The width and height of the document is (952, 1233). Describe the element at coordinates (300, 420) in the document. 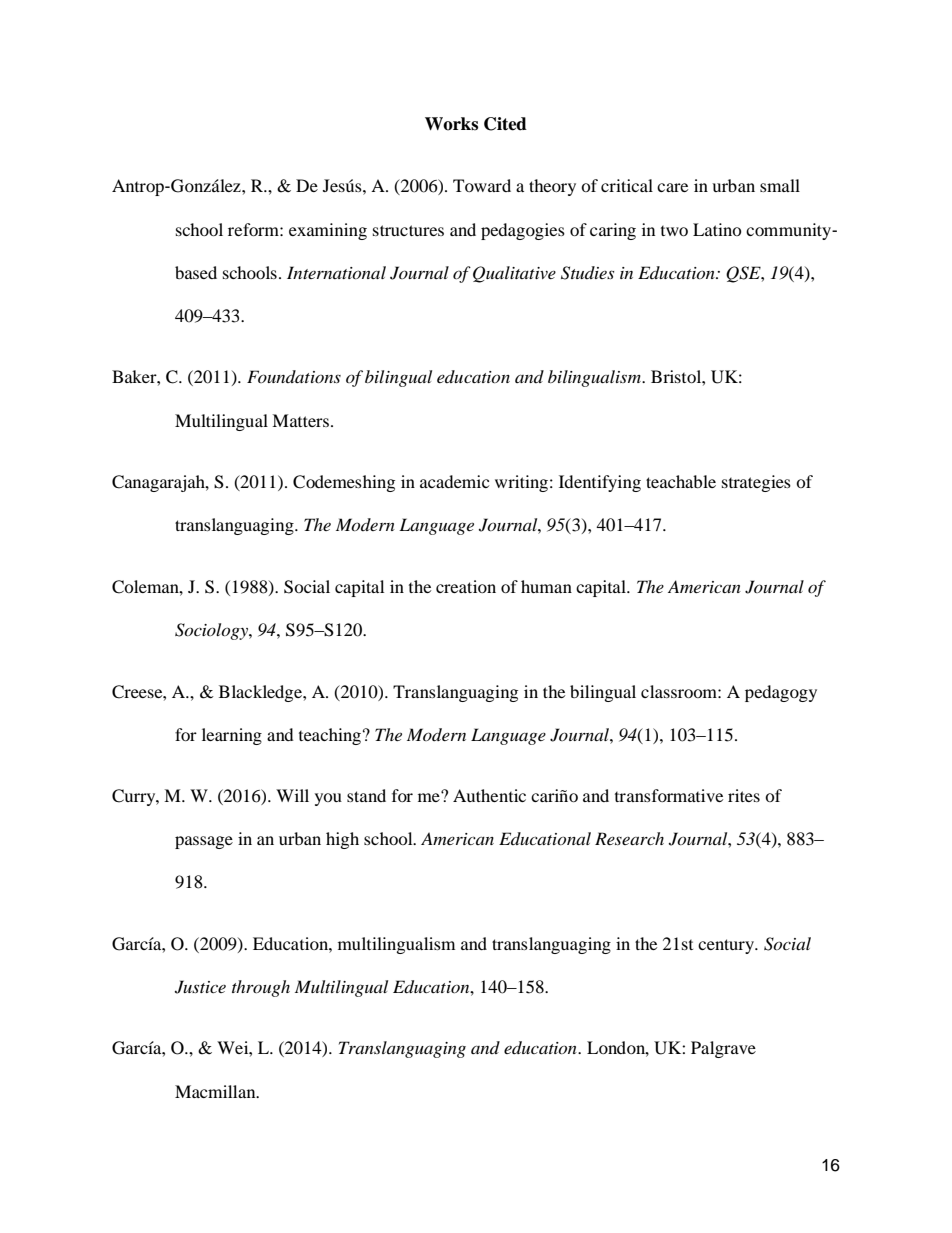

I see `Matters` at that location.
